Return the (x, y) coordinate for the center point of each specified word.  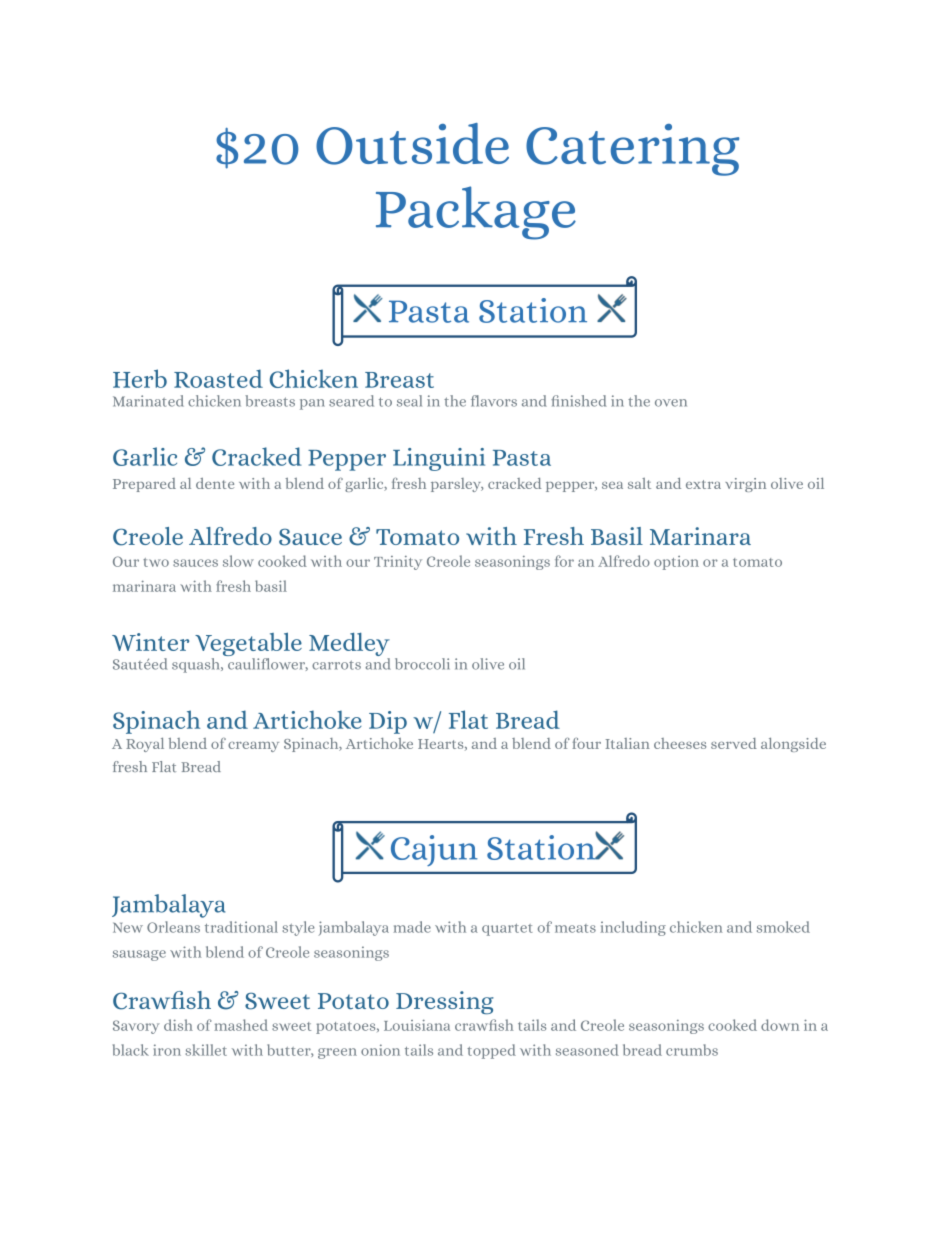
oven (671, 403)
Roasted (218, 378)
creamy (253, 747)
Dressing (445, 1002)
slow (238, 561)
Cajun (434, 850)
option (676, 563)
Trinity (398, 563)
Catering (632, 150)
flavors (494, 401)
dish (178, 1025)
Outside (412, 144)
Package (476, 213)
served (734, 743)
